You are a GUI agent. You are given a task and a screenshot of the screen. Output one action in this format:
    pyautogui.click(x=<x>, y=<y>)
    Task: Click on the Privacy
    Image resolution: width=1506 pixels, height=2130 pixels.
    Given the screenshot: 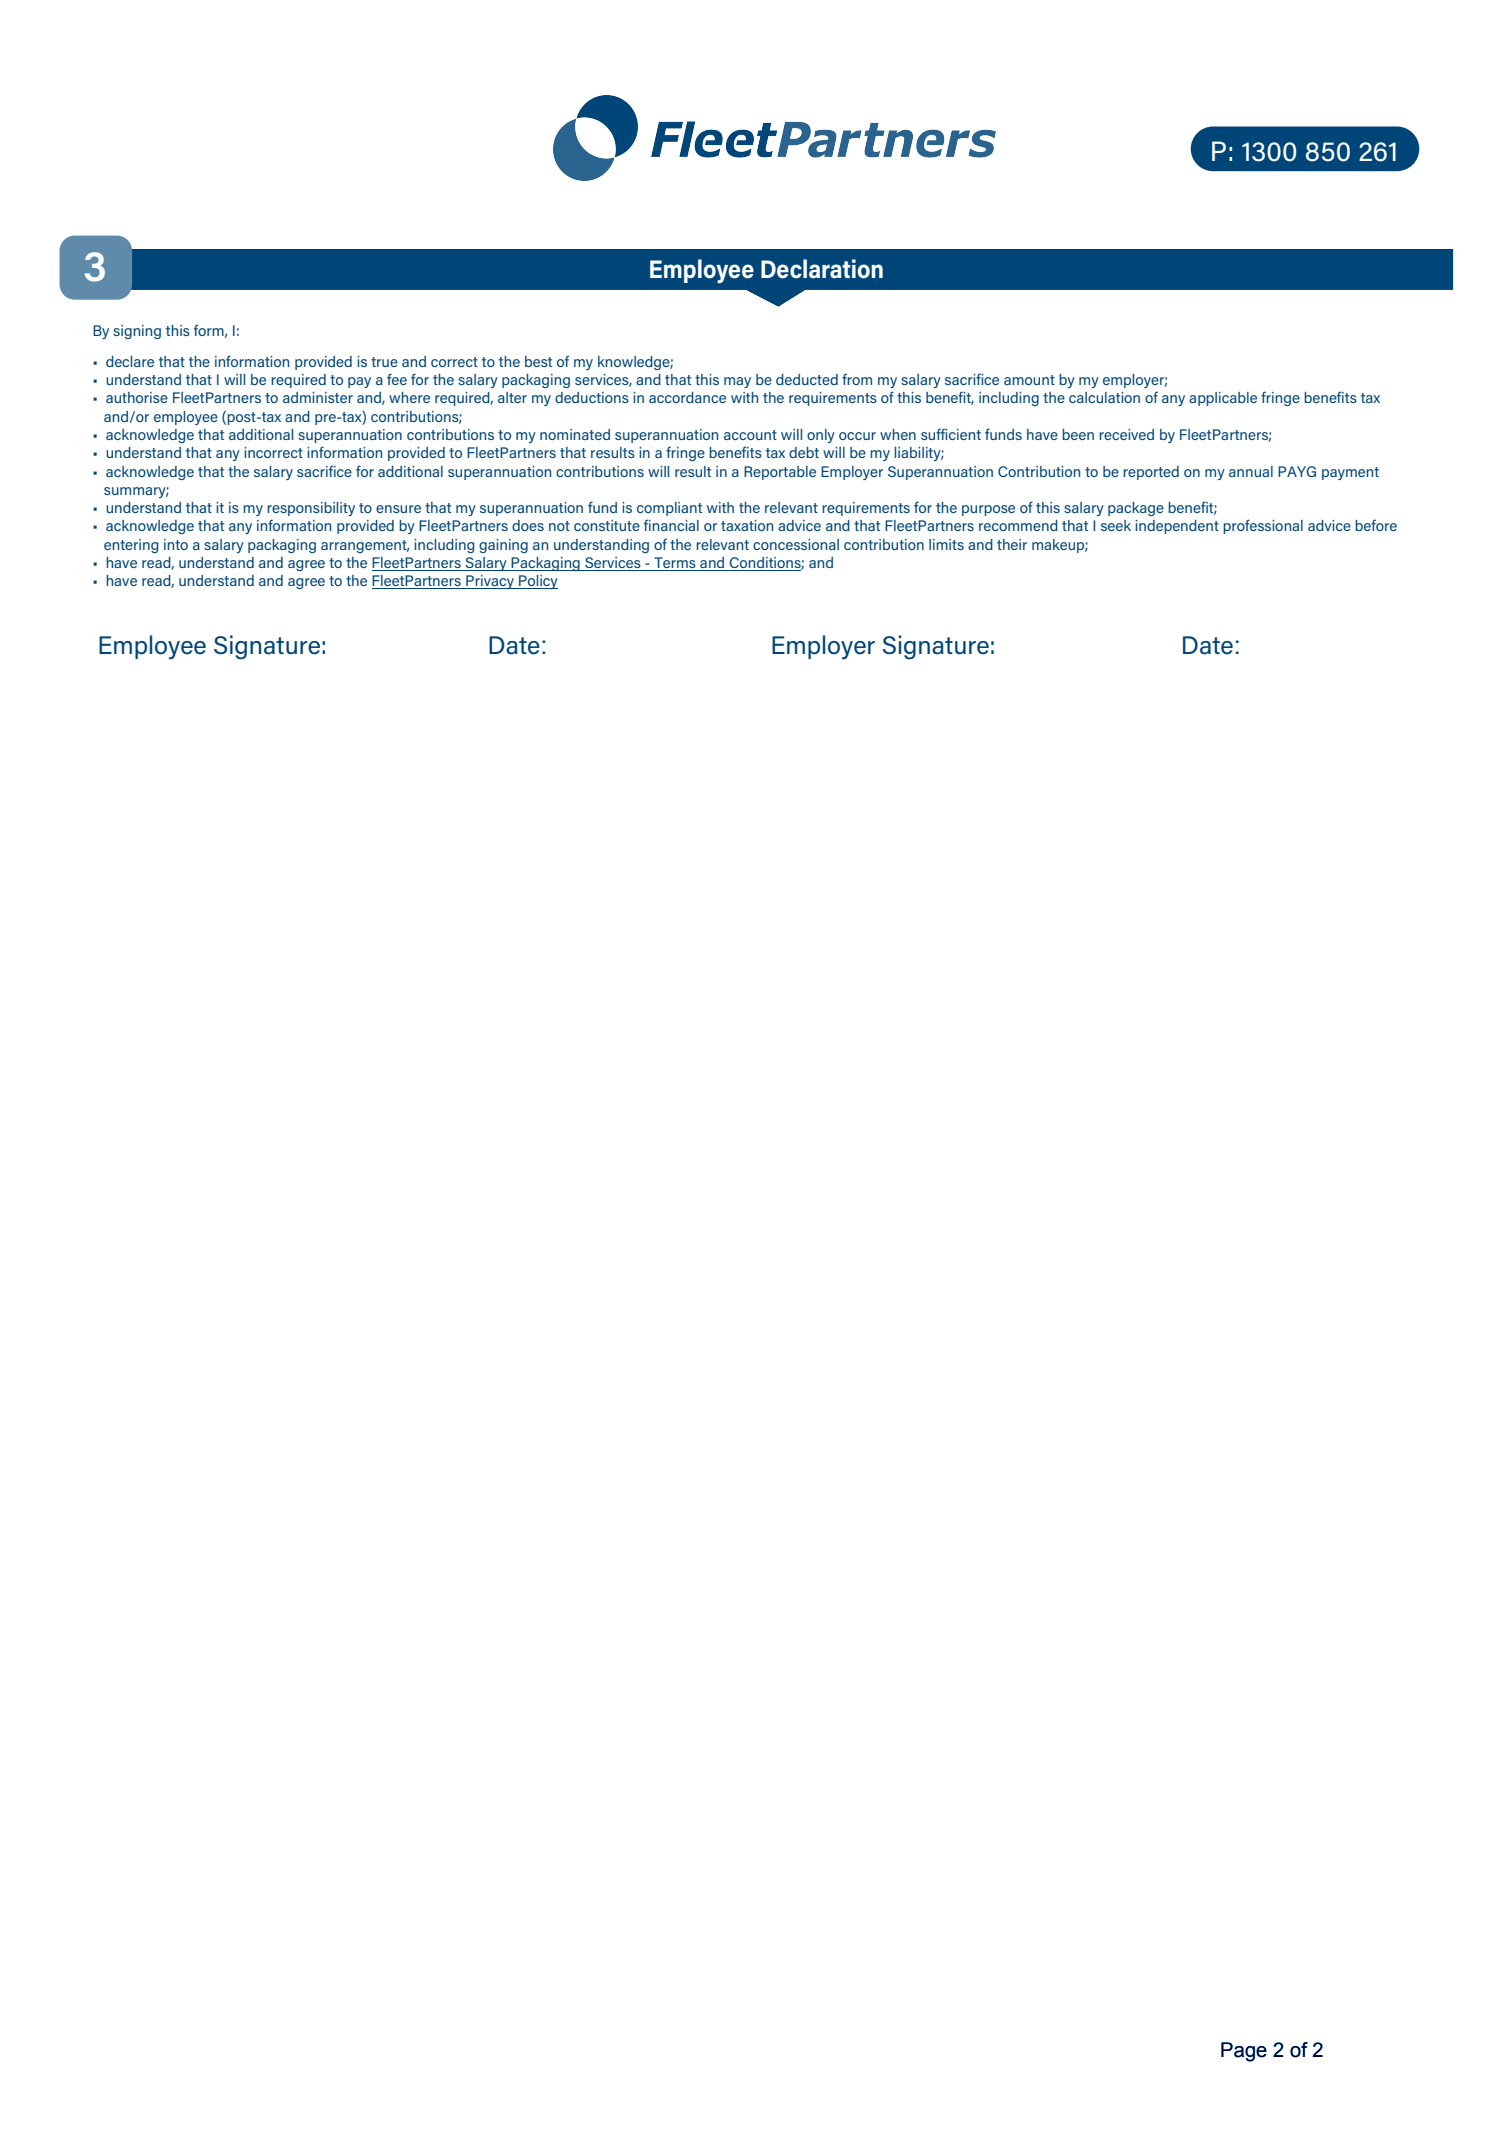 What is the action you would take?
    pyautogui.click(x=490, y=582)
